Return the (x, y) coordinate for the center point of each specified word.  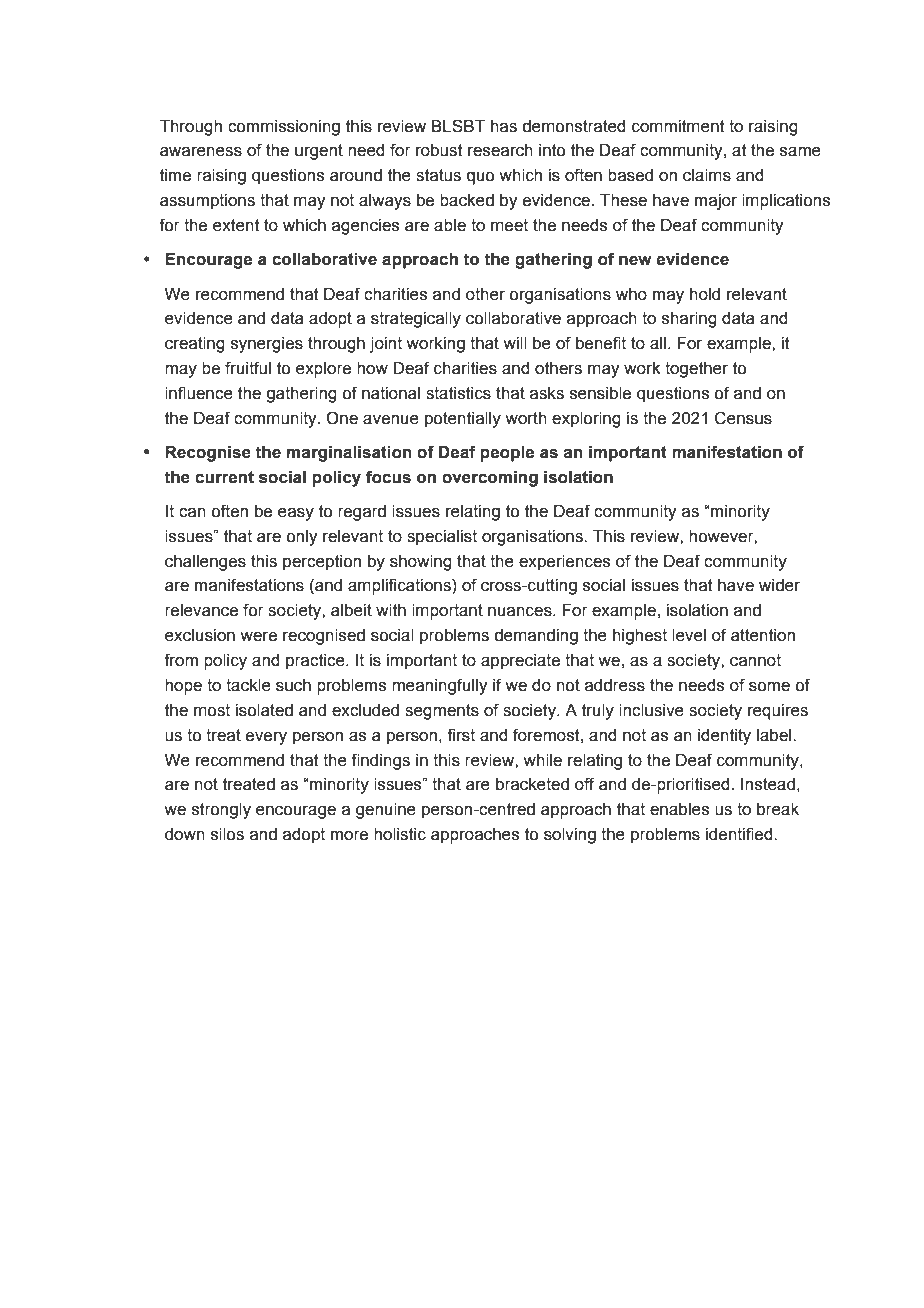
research (500, 150)
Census (743, 418)
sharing (689, 320)
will (515, 343)
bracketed (532, 784)
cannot (755, 660)
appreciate (520, 662)
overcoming (490, 479)
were (258, 637)
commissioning (284, 128)
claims (707, 175)
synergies (267, 345)
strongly (221, 811)
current (224, 477)
